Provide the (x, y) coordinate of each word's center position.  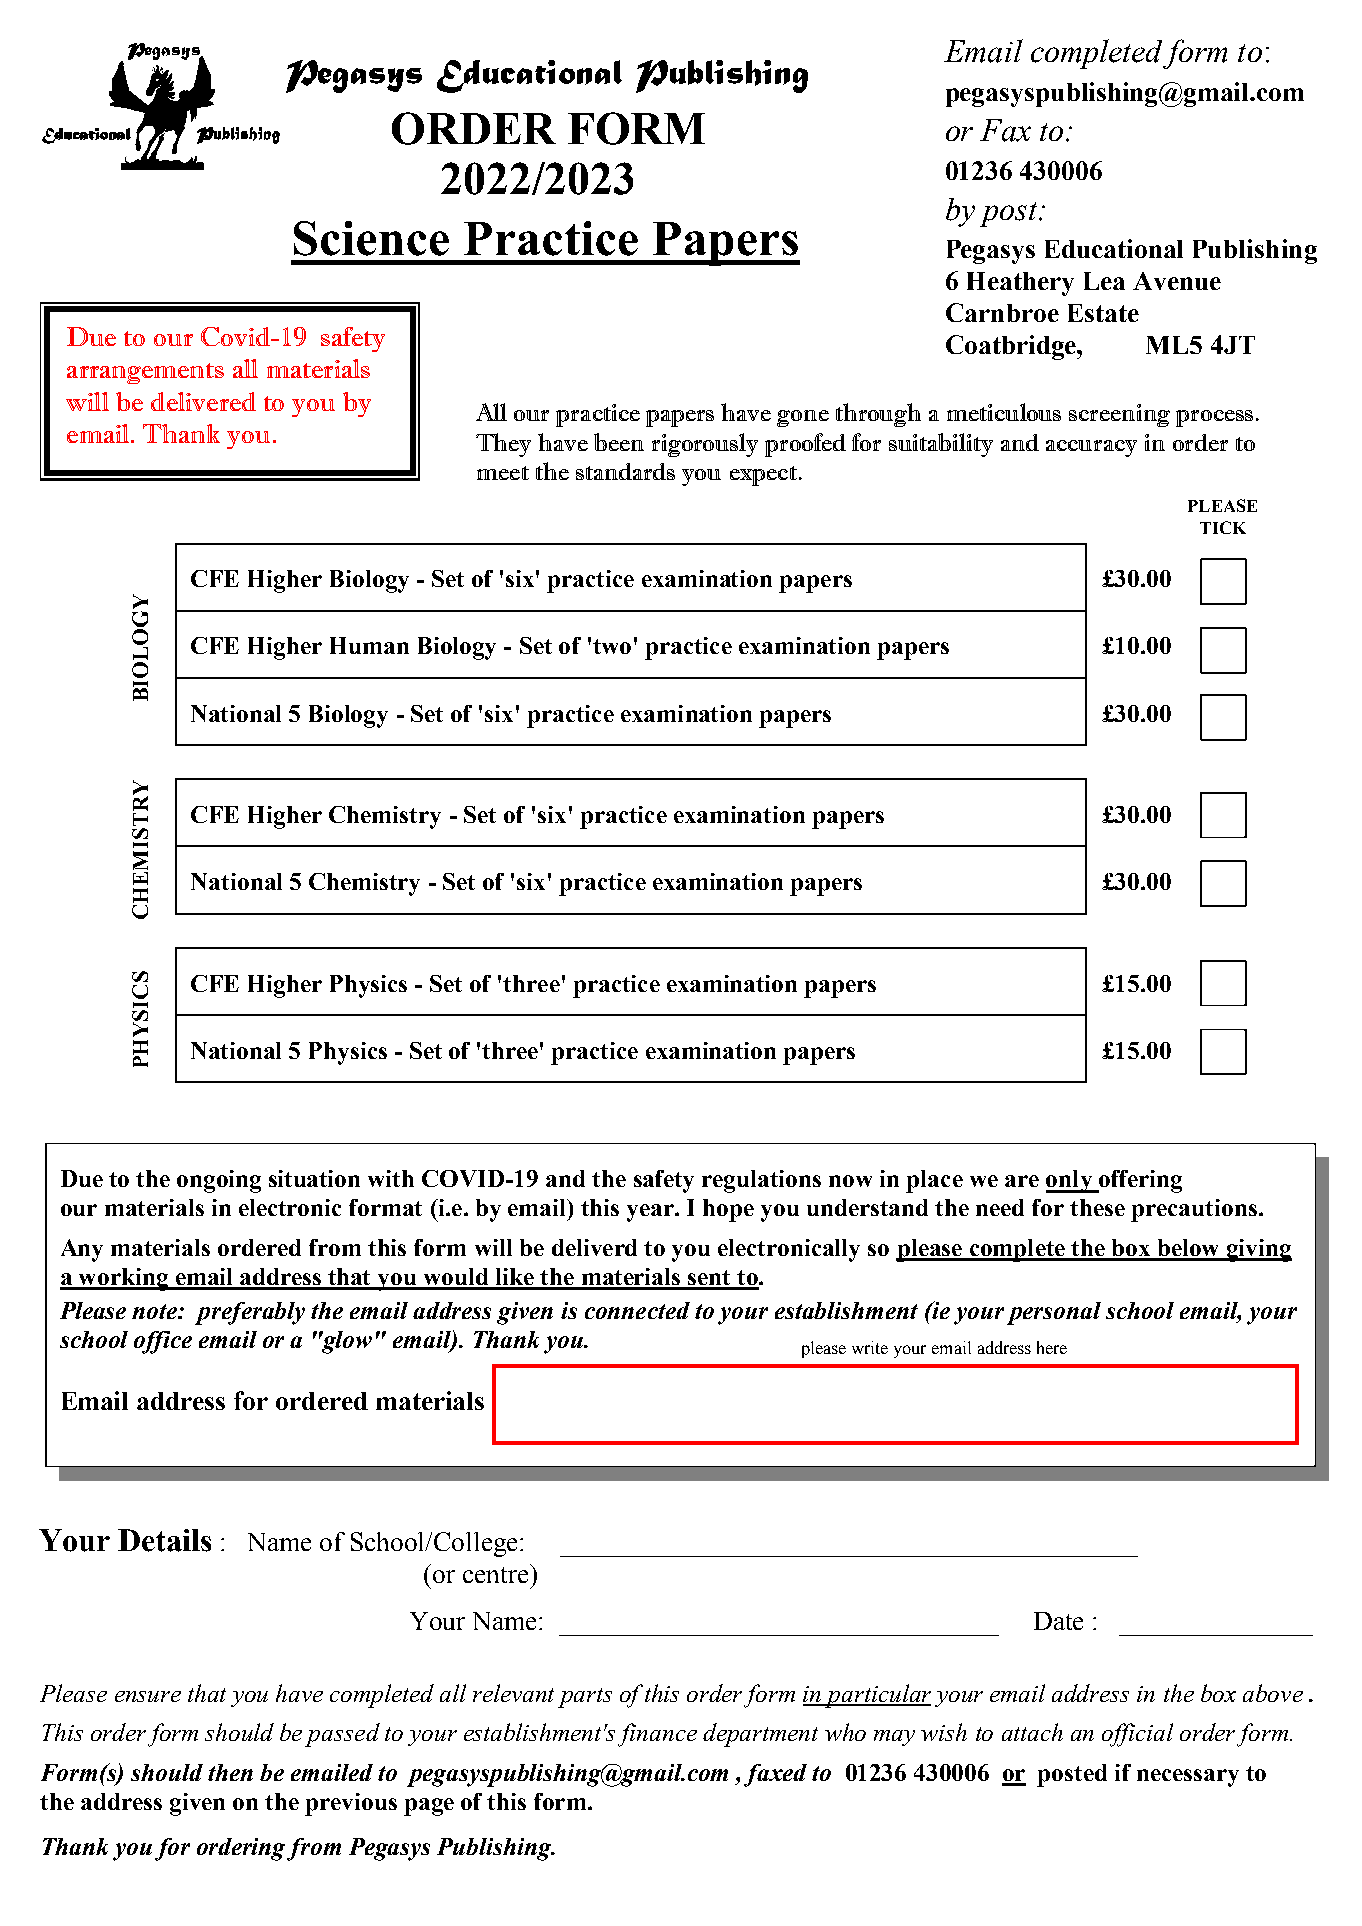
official (1137, 1735)
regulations (761, 1181)
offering (1139, 1181)
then (230, 1772)
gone (803, 418)
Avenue (1177, 281)
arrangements (145, 373)
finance (657, 1735)
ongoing (219, 1181)
